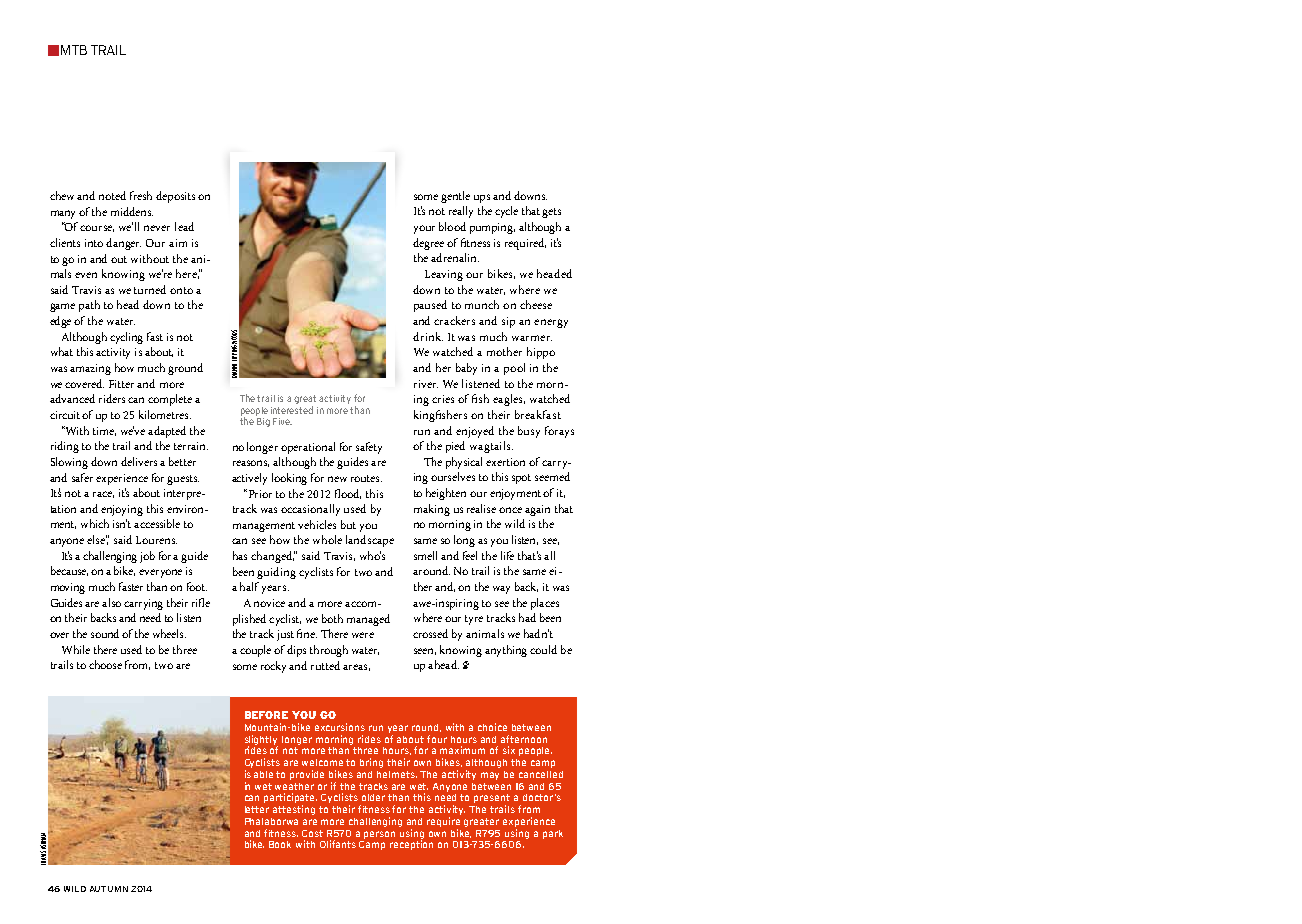 This document has height=924, width=1302. I want to click on interested, so click(292, 408).
